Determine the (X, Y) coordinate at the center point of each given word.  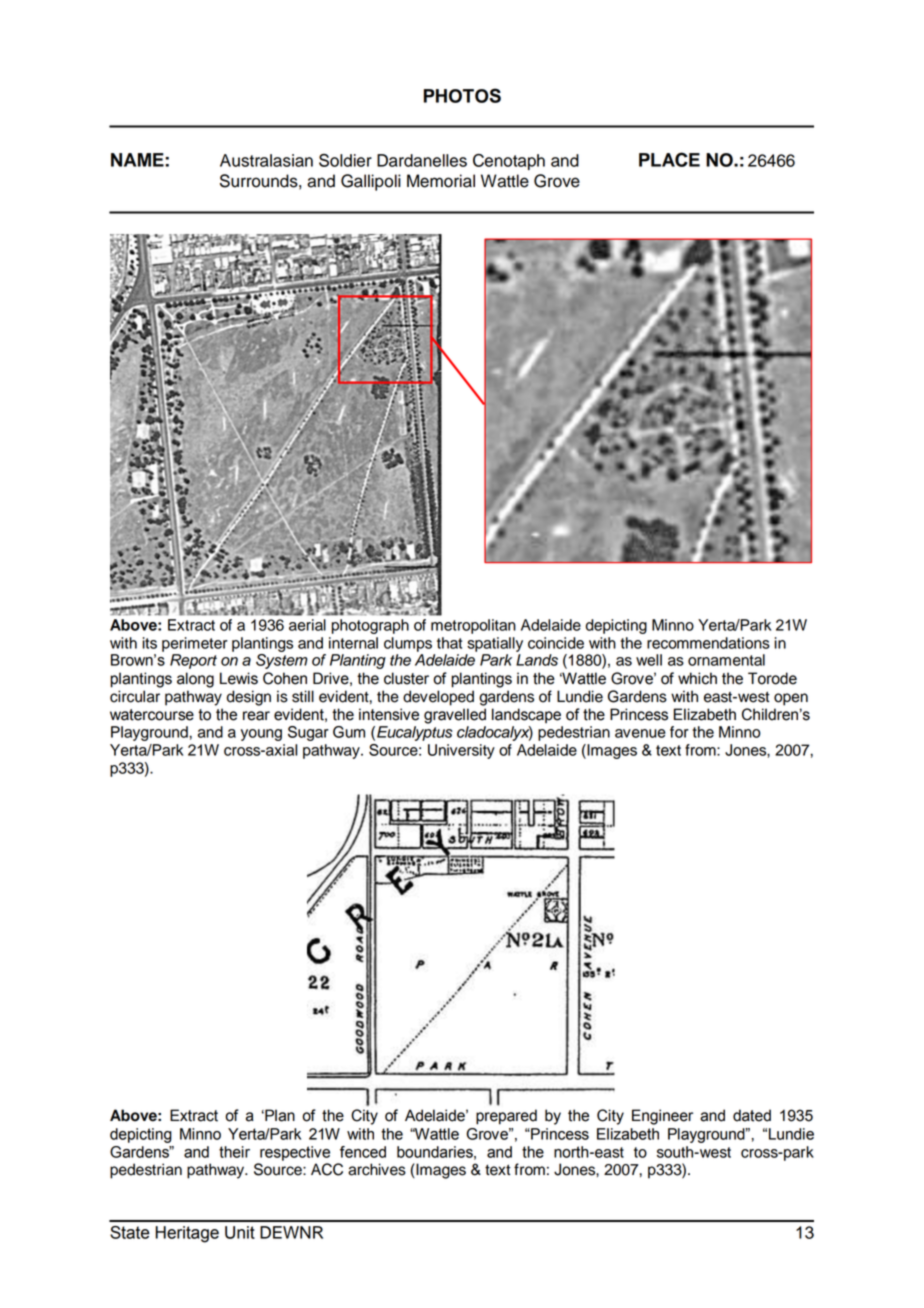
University (461, 751)
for (679, 732)
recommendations (708, 643)
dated (752, 1115)
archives (377, 1169)
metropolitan (473, 626)
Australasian (266, 160)
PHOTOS (462, 95)
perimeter (195, 644)
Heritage (187, 1234)
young (261, 735)
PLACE (669, 159)
